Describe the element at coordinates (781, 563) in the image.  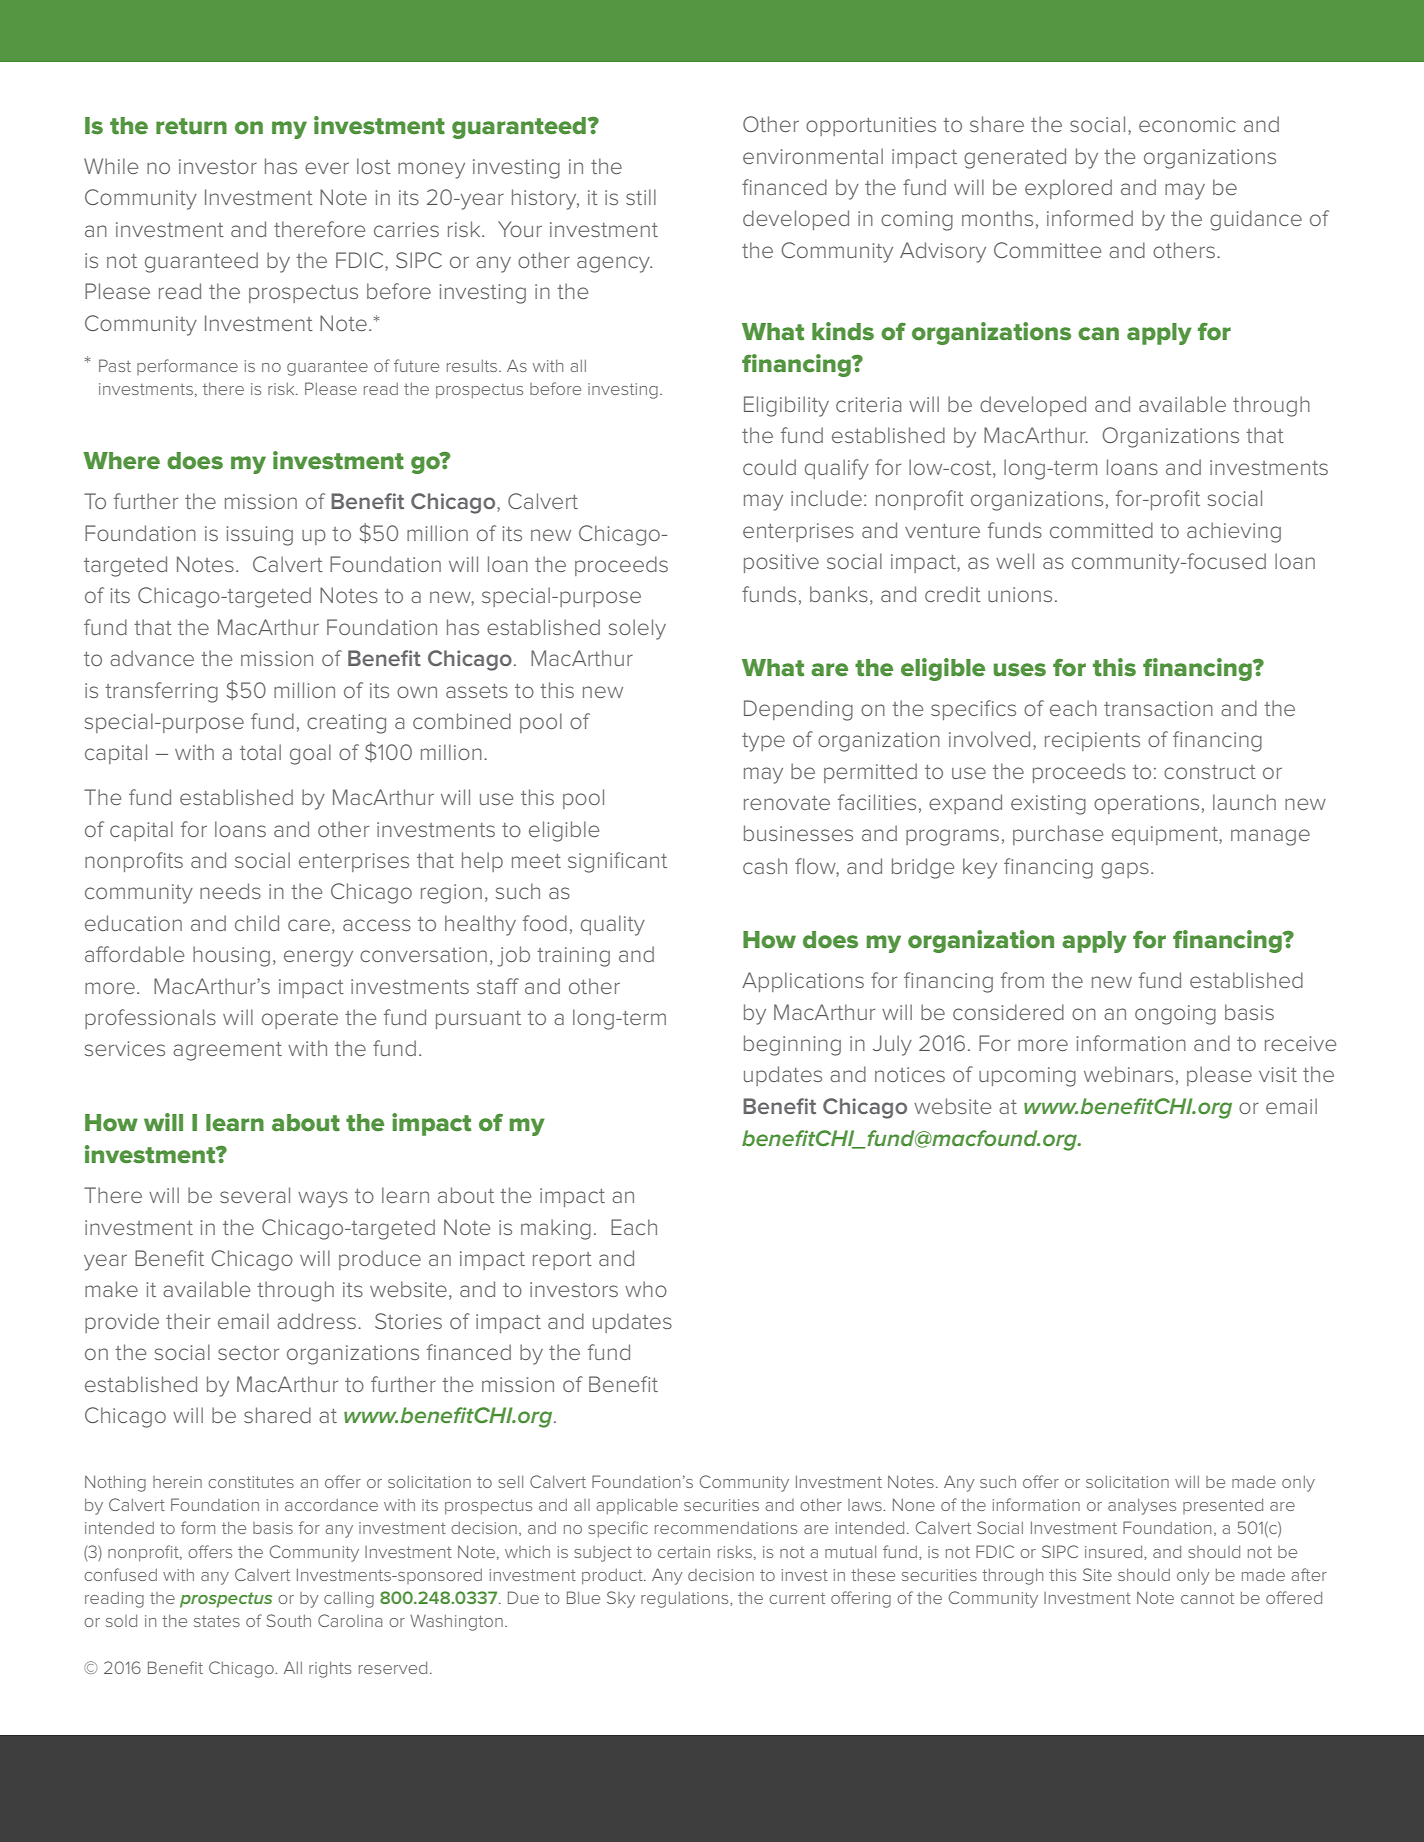
I see `positive` at that location.
